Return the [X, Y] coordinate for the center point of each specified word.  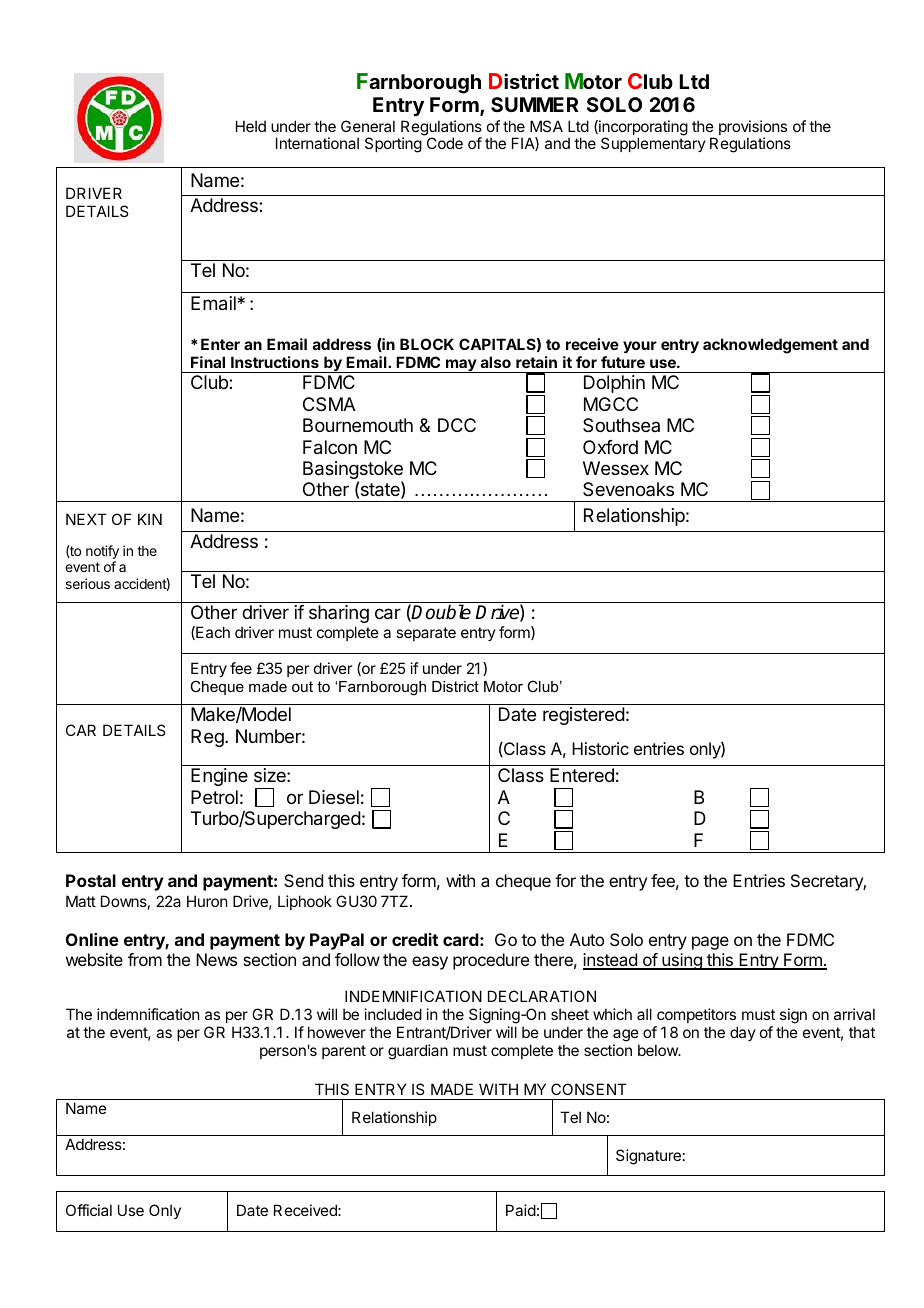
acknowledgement [770, 346]
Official [89, 1210]
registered [584, 716]
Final [208, 362]
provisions [753, 129]
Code [445, 143]
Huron [207, 901]
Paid [521, 1210]
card [461, 939]
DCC [457, 425]
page [710, 943]
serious [88, 583]
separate [426, 634]
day [743, 1033]
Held [251, 126]
